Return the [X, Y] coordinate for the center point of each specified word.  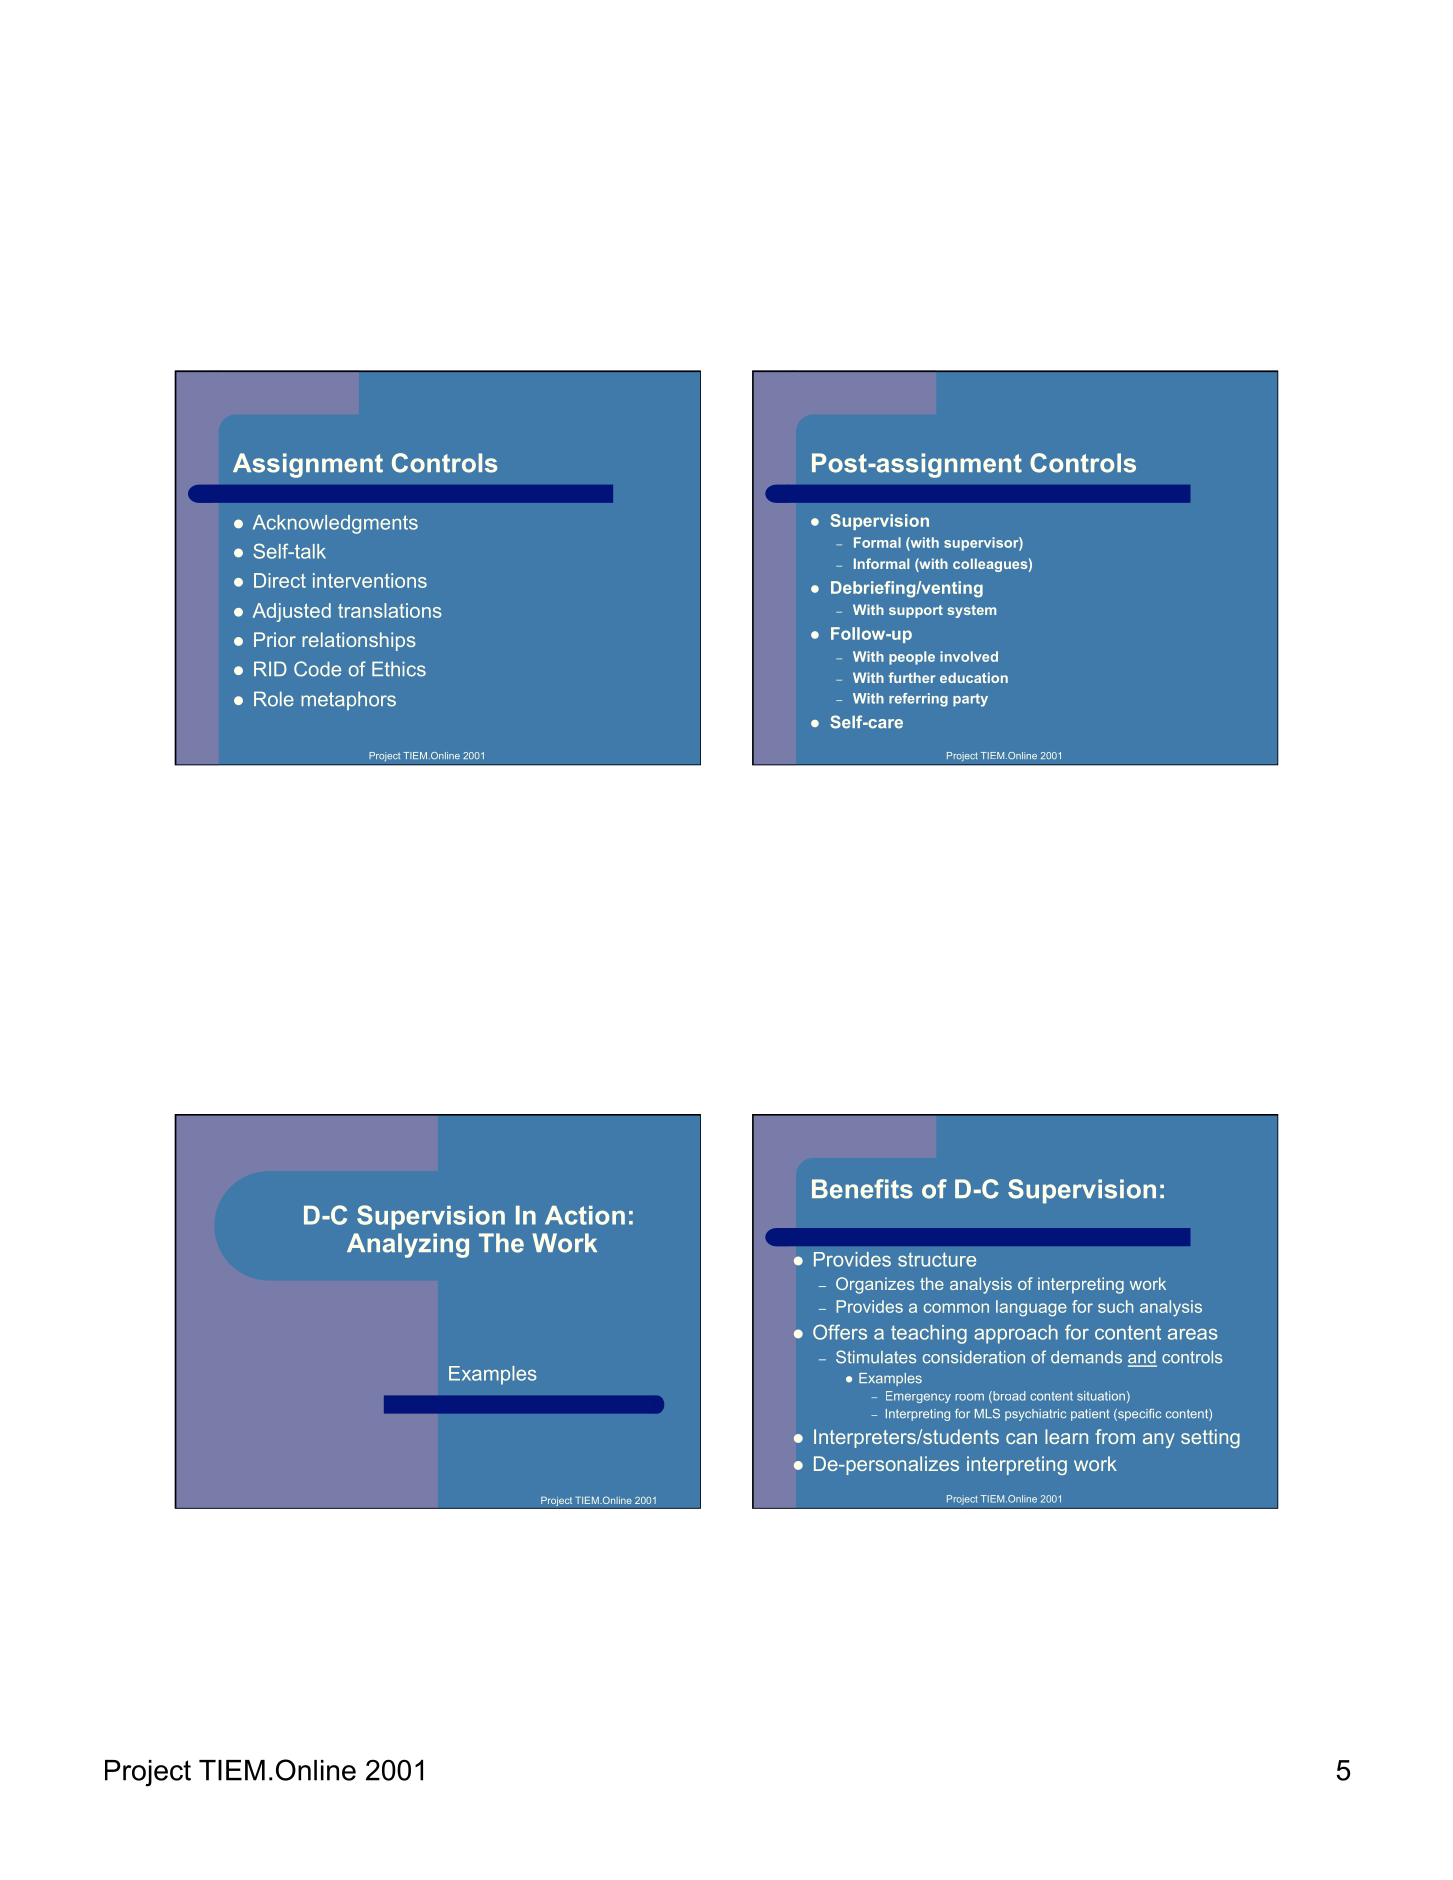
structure [937, 1259]
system [972, 611]
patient [1090, 1415]
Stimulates [876, 1357]
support [916, 611]
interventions [370, 580]
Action [585, 1215]
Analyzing [408, 1245]
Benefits [862, 1189]
